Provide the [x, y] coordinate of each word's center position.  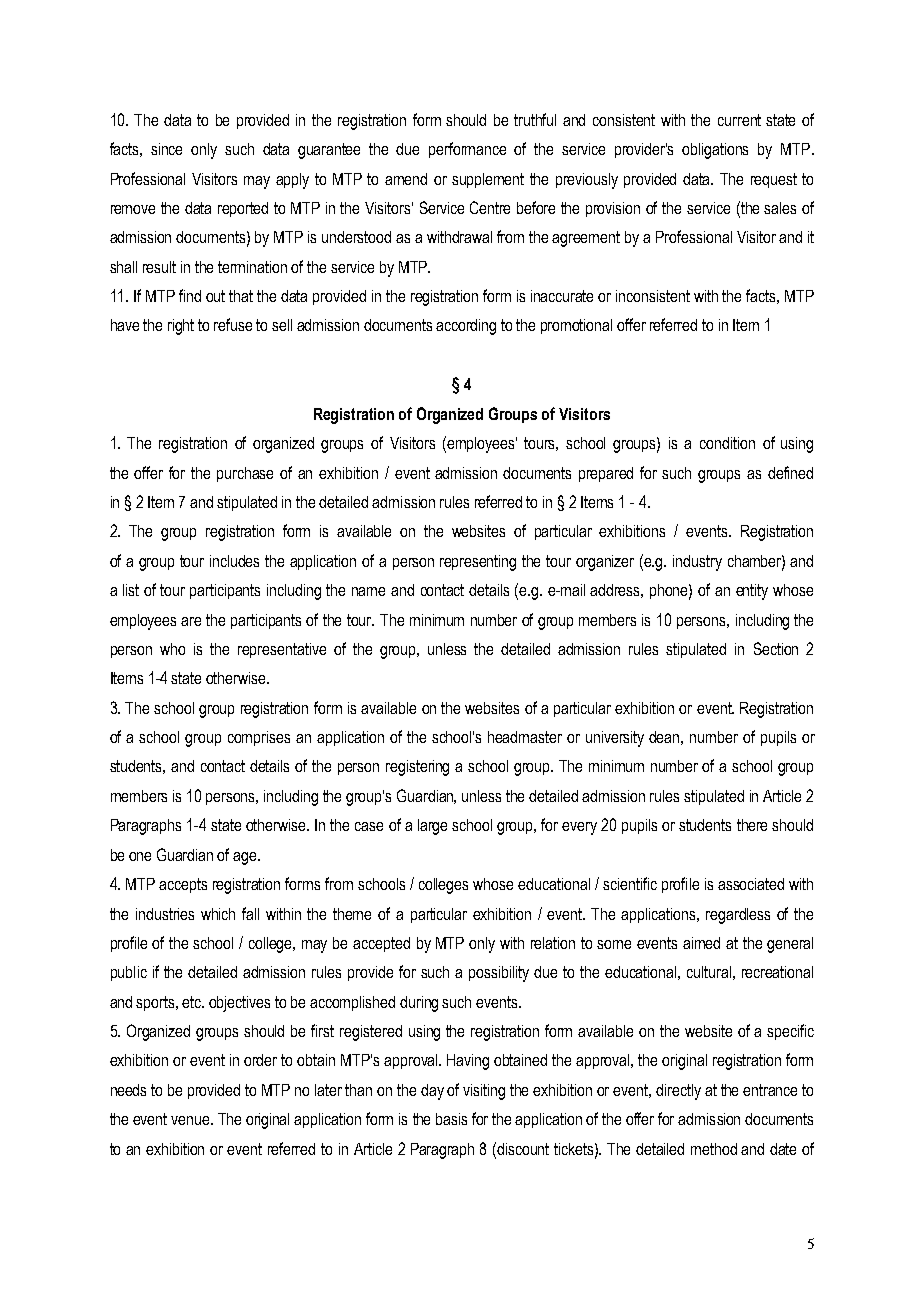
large [432, 827]
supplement [488, 180]
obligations [715, 151]
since [166, 149]
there [752, 825]
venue [191, 1120]
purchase [245, 474]
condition [727, 443]
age [246, 858]
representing [478, 563]
